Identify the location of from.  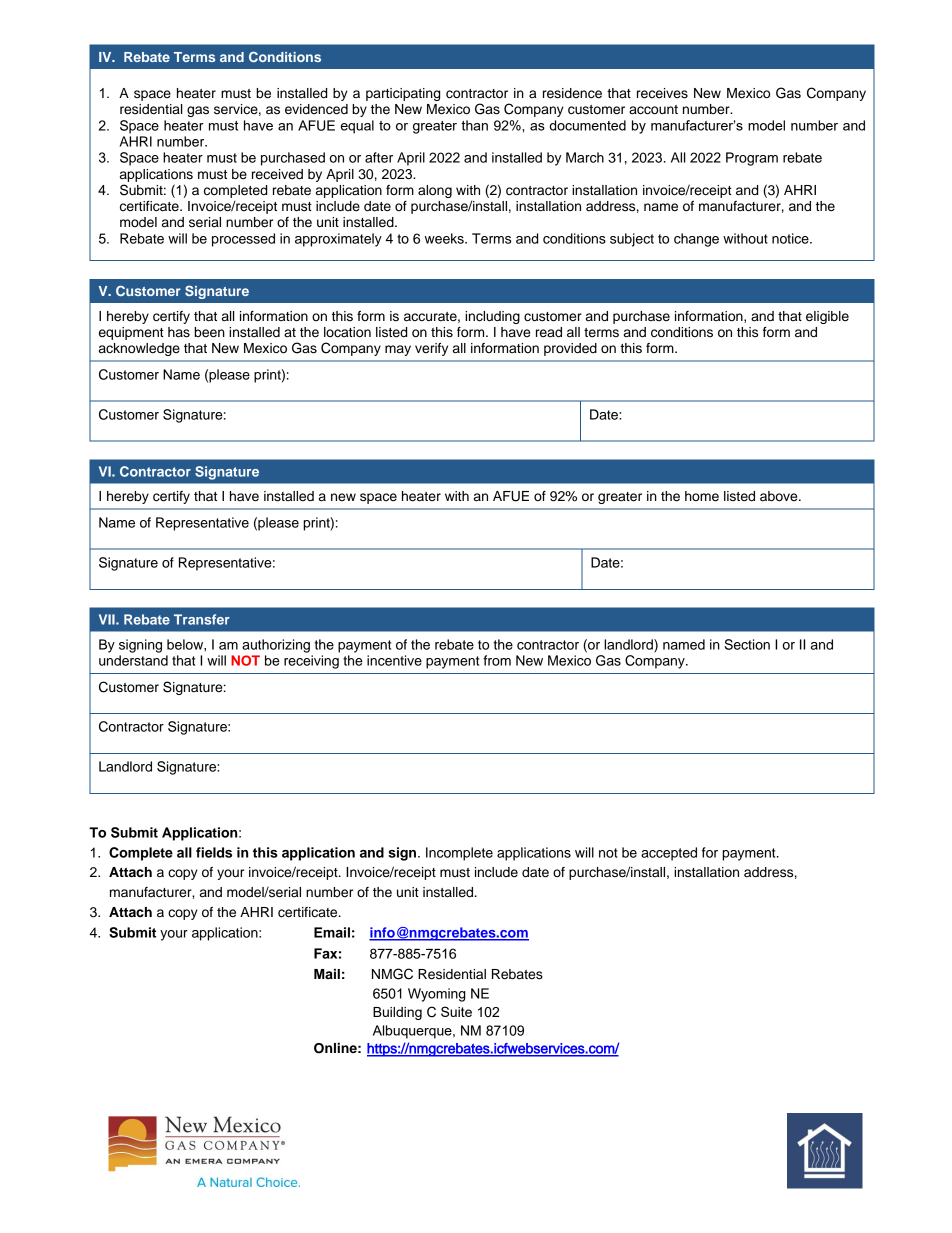
(497, 660).
